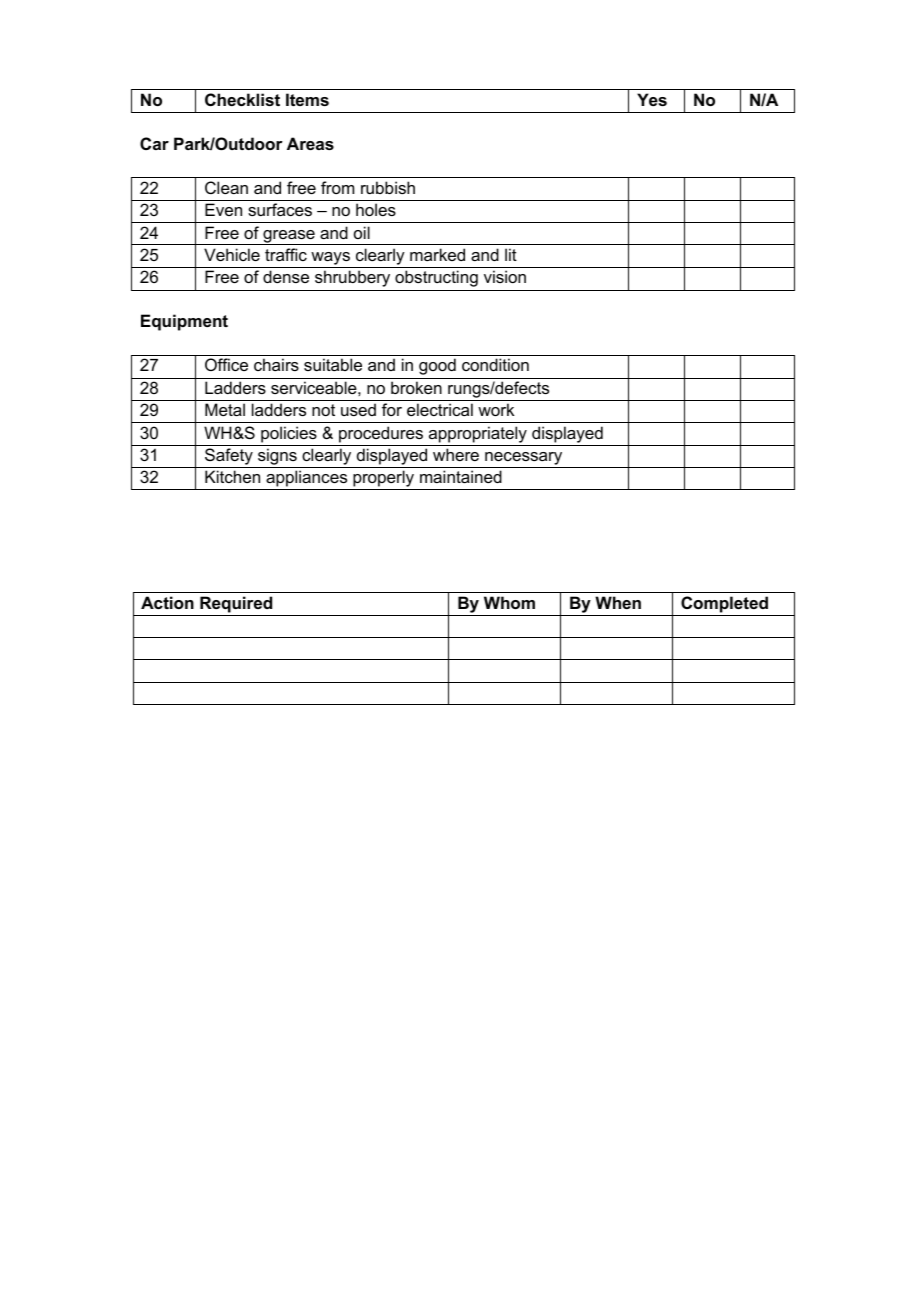  What do you see at coordinates (242, 99) in the screenshot?
I see `Checklist` at bounding box center [242, 99].
